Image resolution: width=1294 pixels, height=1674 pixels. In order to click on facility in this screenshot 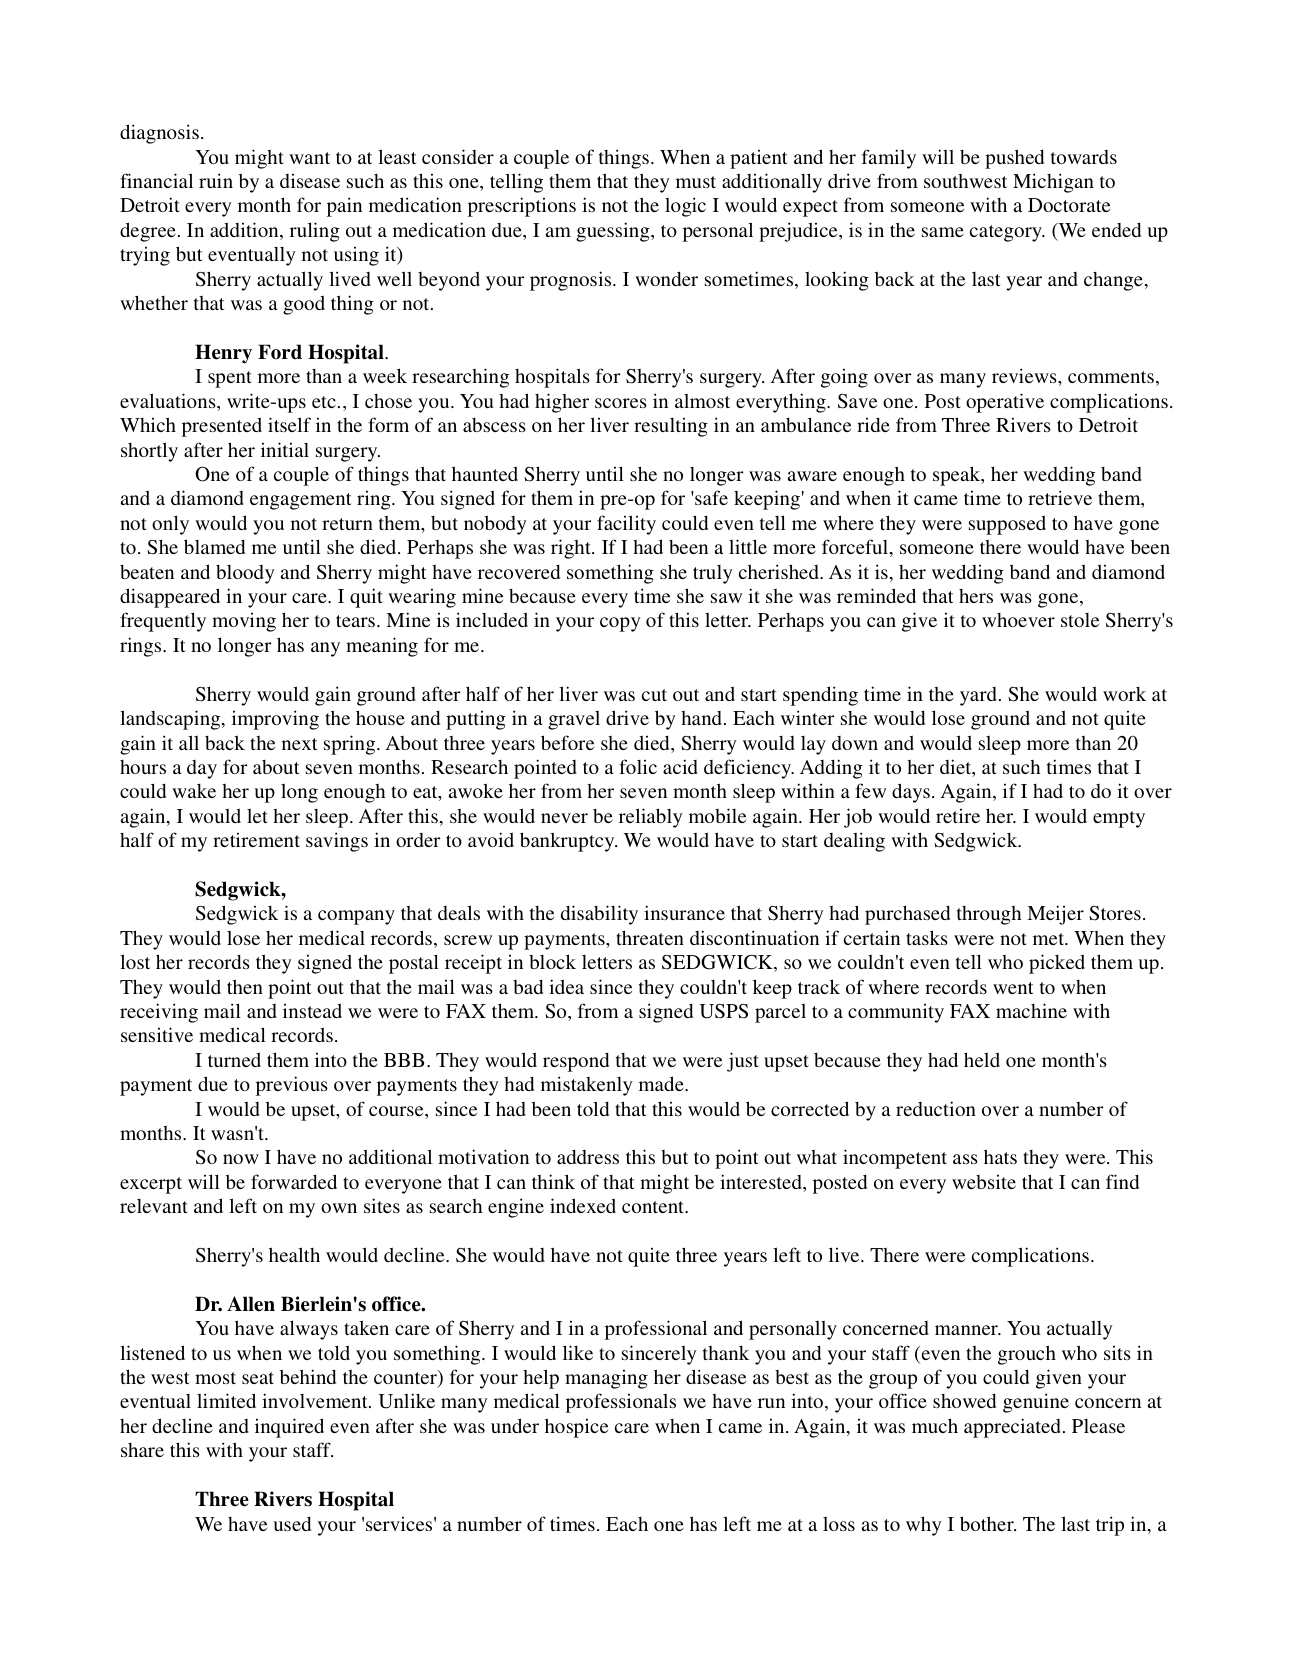, I will do `click(626, 525)`.
